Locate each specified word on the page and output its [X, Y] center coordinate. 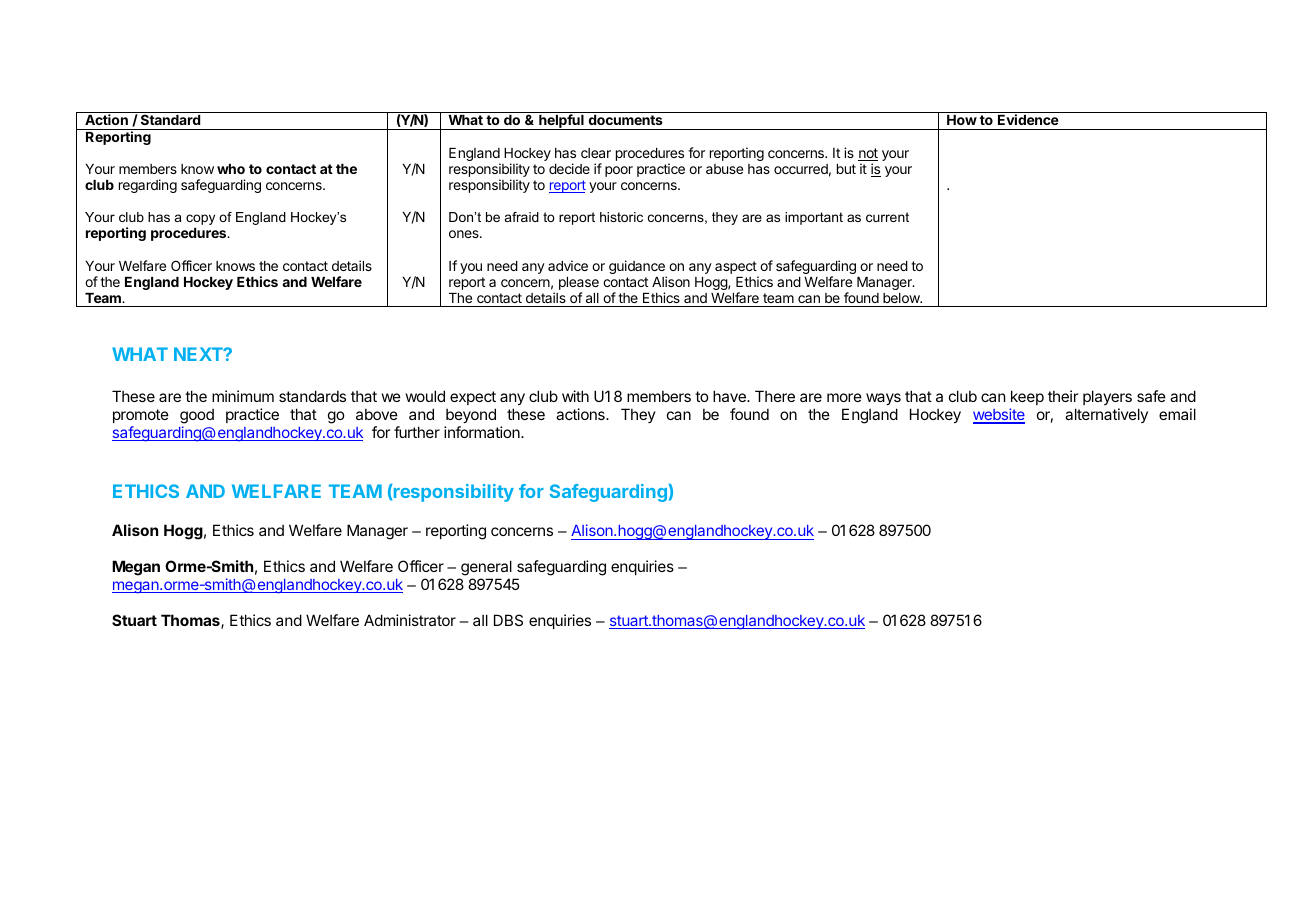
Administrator [410, 620]
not [868, 154]
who [231, 169]
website [999, 416]
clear [596, 153]
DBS [508, 620]
